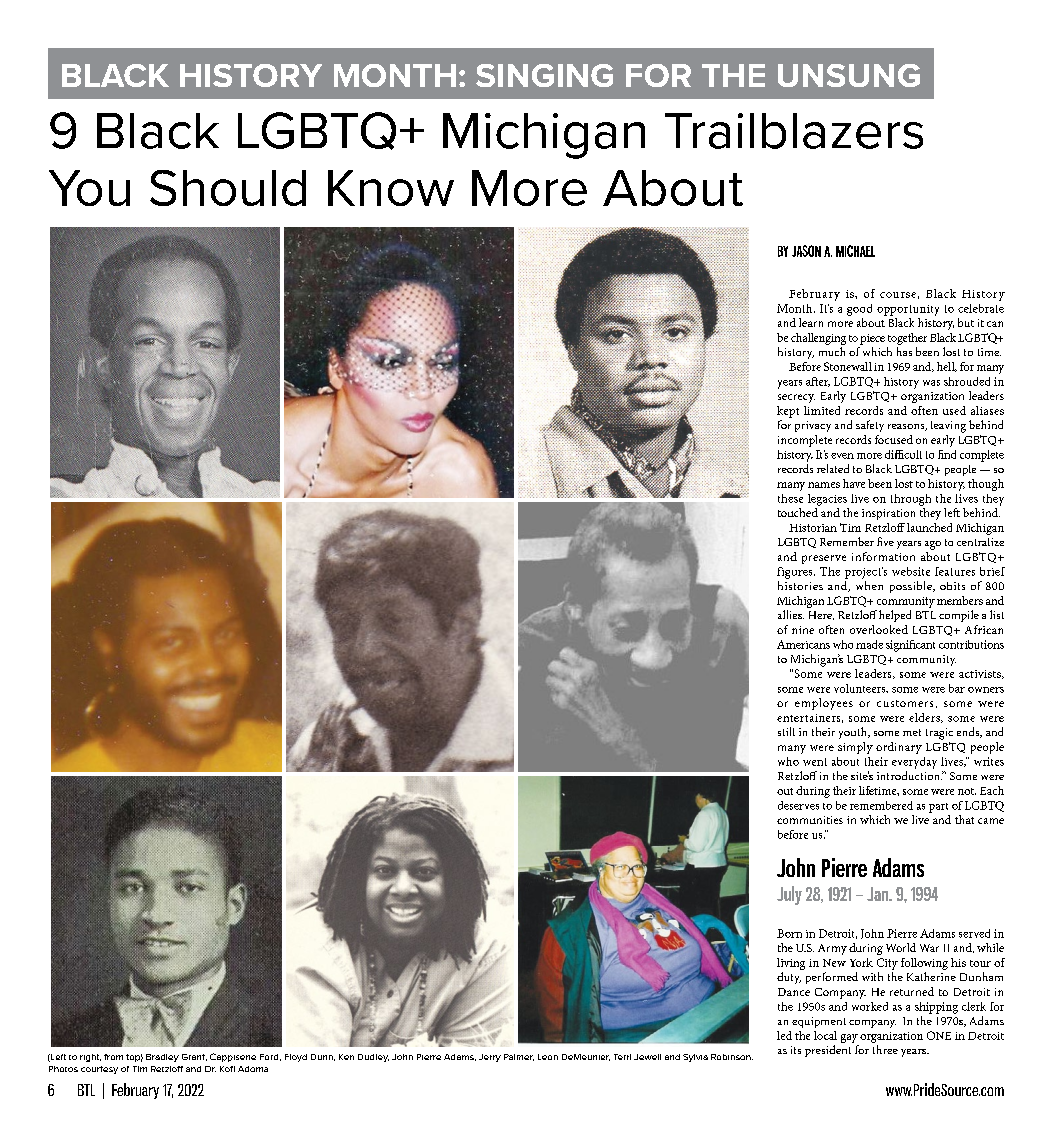 The image size is (1052, 1148). Describe the element at coordinates (113, 1057) in the image. I see `from` at that location.
